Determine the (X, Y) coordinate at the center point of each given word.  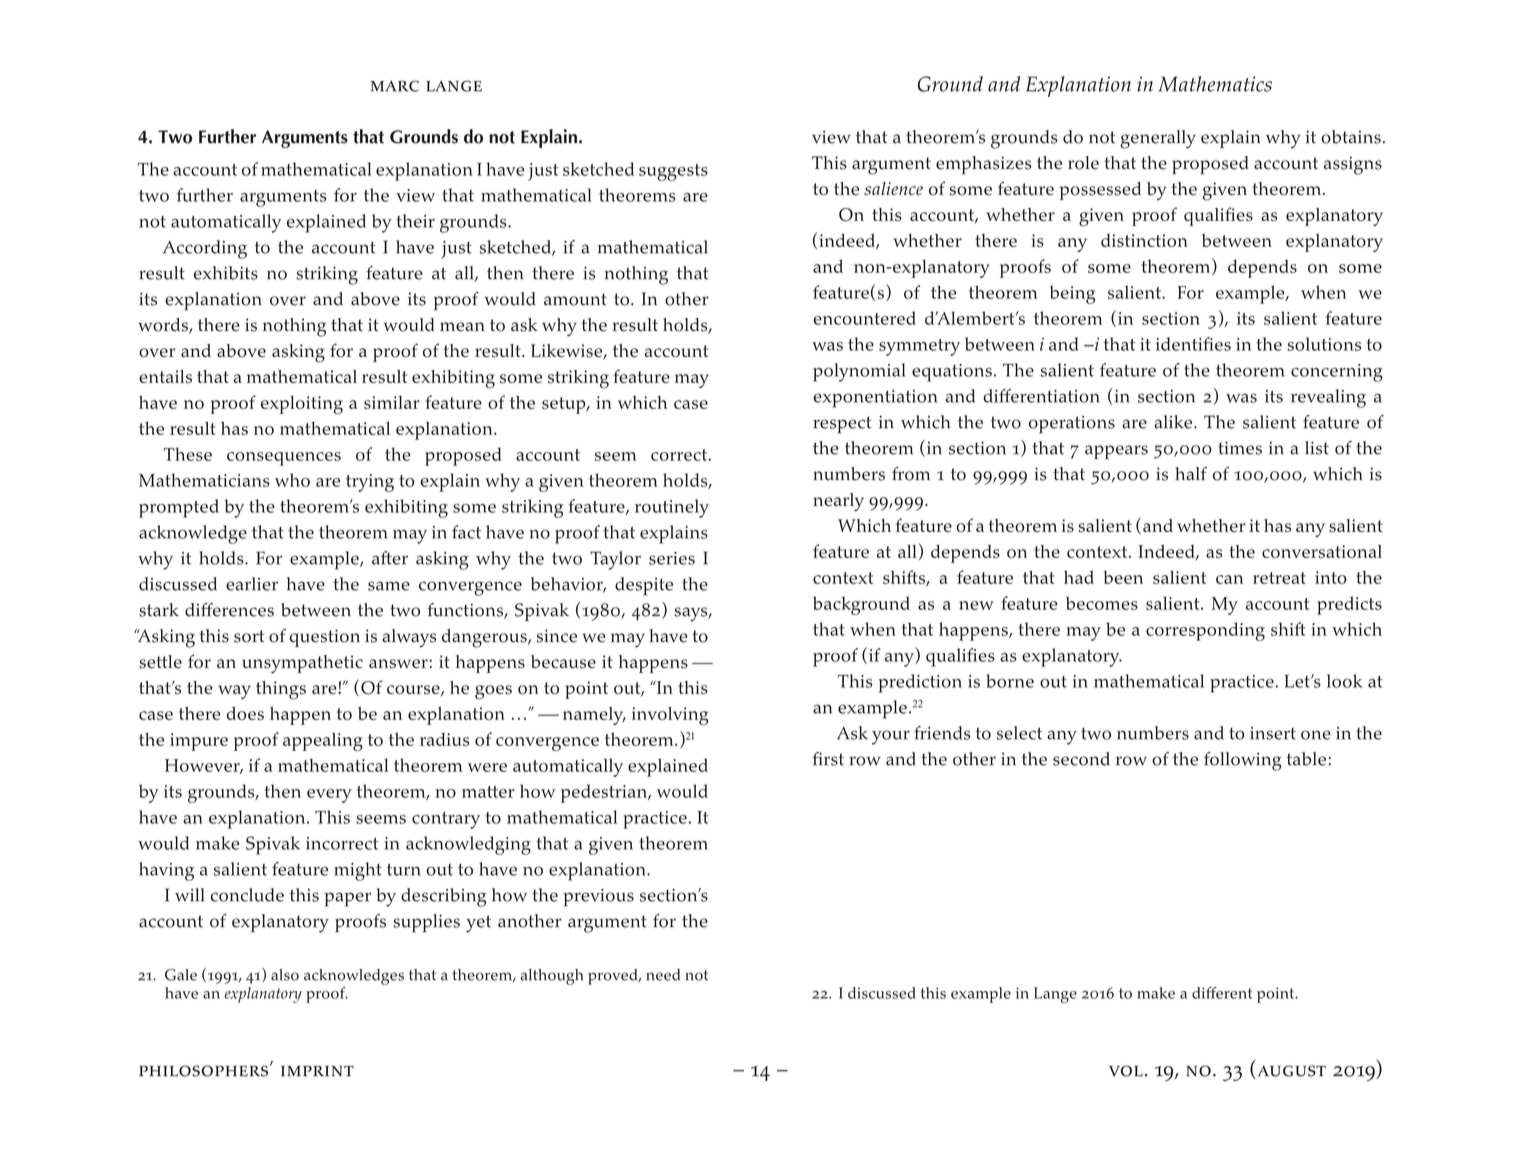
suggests (673, 172)
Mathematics (1215, 84)
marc (395, 86)
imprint (317, 1071)
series (672, 558)
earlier (252, 584)
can (1229, 579)
